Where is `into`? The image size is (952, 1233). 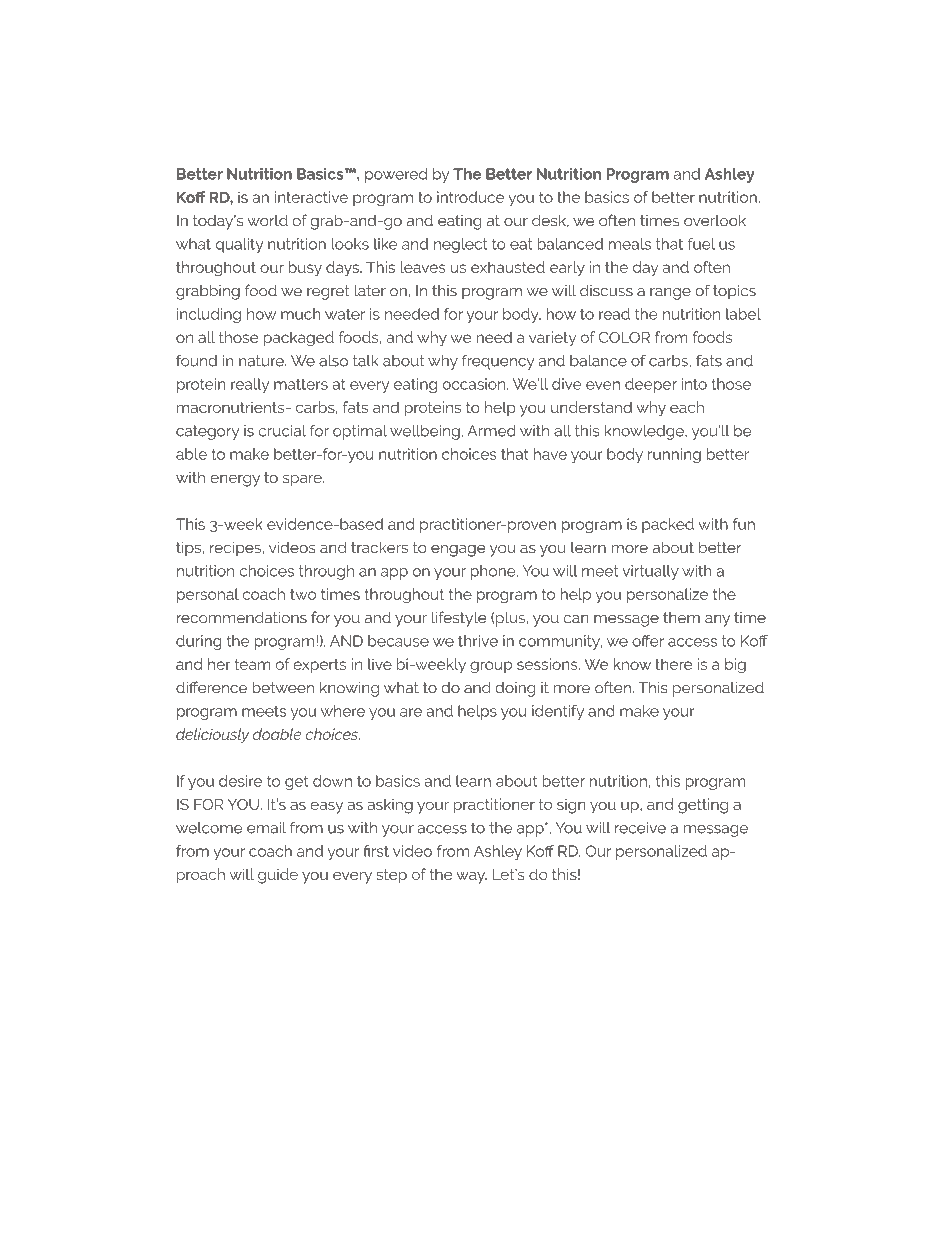 into is located at coordinates (694, 384).
